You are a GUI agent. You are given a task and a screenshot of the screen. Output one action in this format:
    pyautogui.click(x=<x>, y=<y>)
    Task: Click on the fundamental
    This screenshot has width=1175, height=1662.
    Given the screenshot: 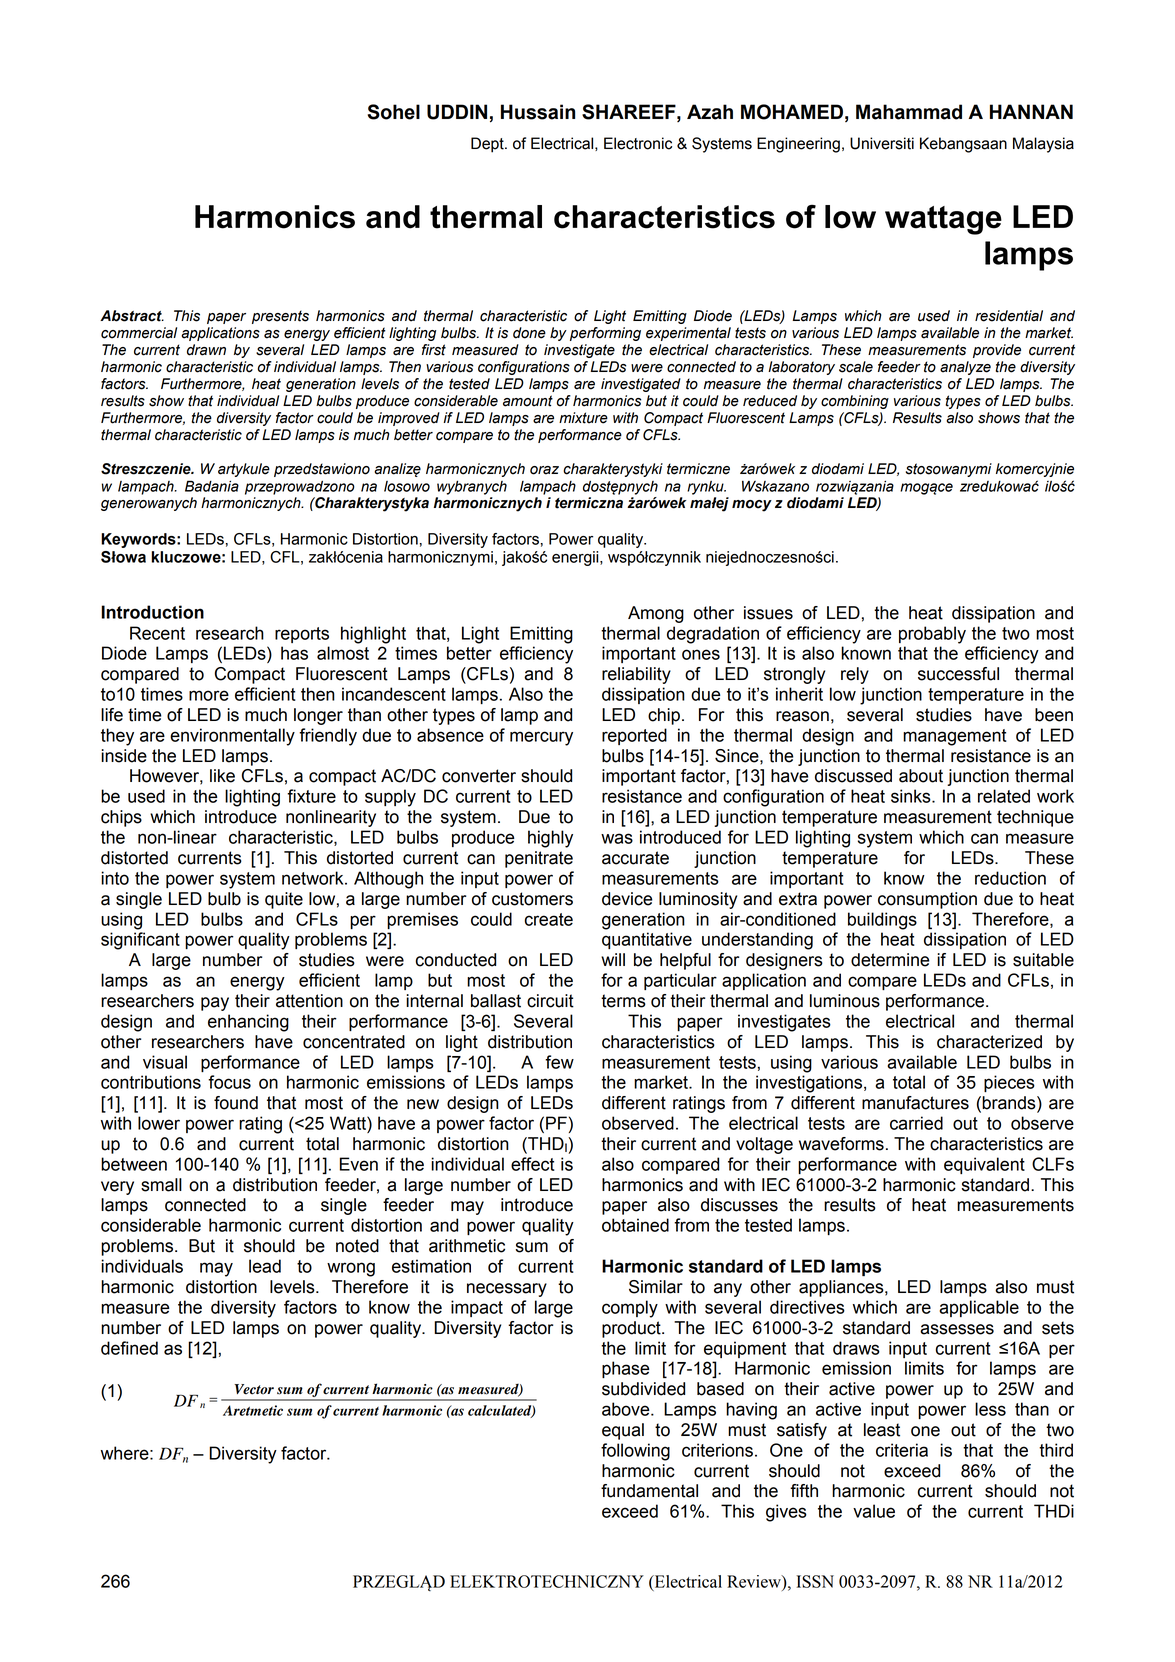 What is the action you would take?
    pyautogui.click(x=649, y=1491)
